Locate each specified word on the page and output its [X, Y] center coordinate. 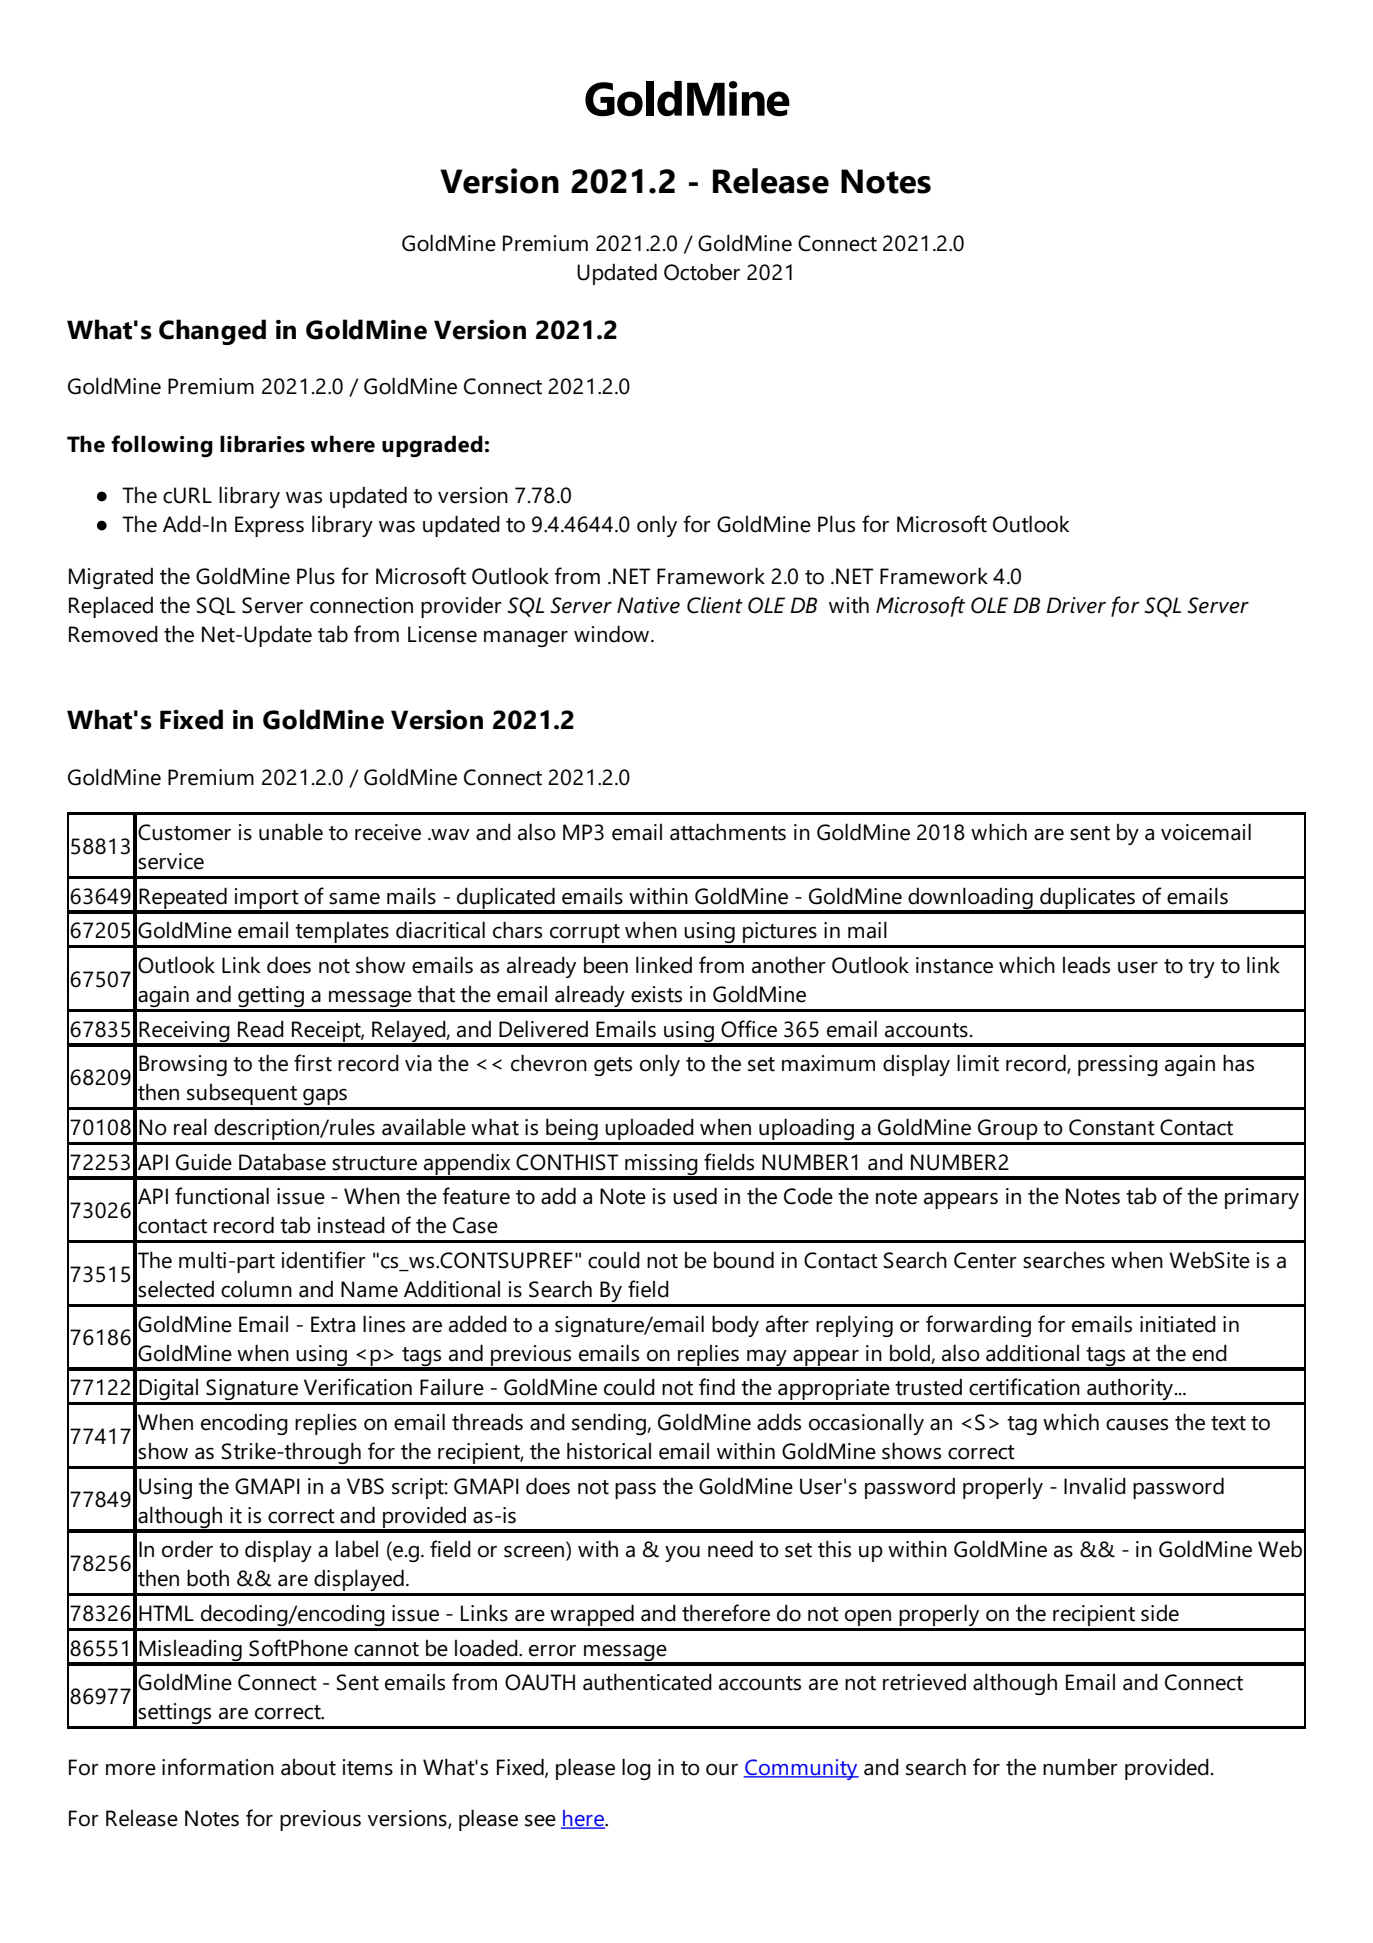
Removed [113, 634]
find [717, 1387]
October [702, 272]
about [308, 1767]
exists [656, 994]
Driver [1076, 605]
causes [1137, 1425]
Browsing [183, 1065]
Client [715, 605]
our [722, 1770]
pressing [1118, 1065]
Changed [212, 332]
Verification [358, 1387]
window [613, 634]
